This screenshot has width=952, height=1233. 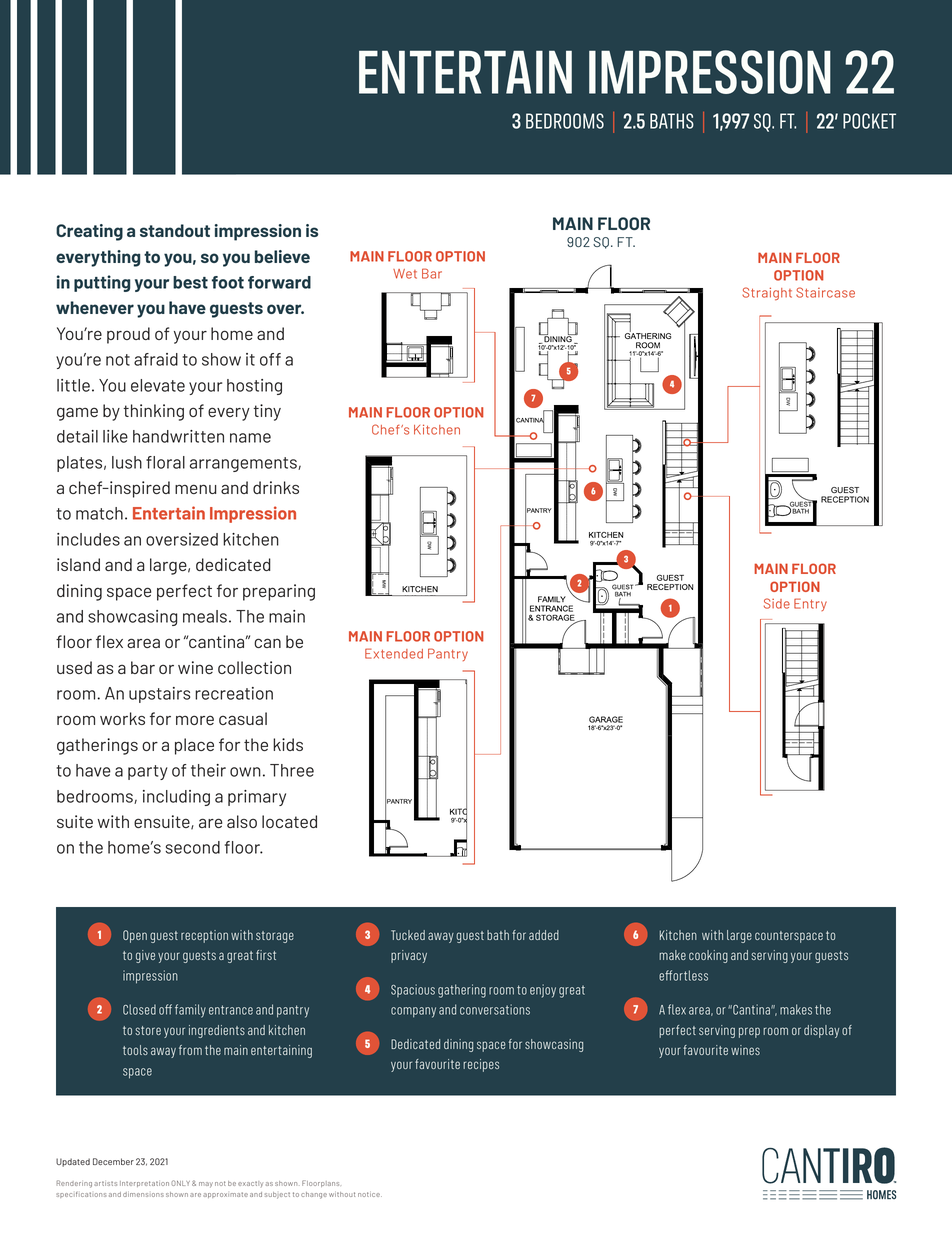 I want to click on Side, so click(x=777, y=603).
